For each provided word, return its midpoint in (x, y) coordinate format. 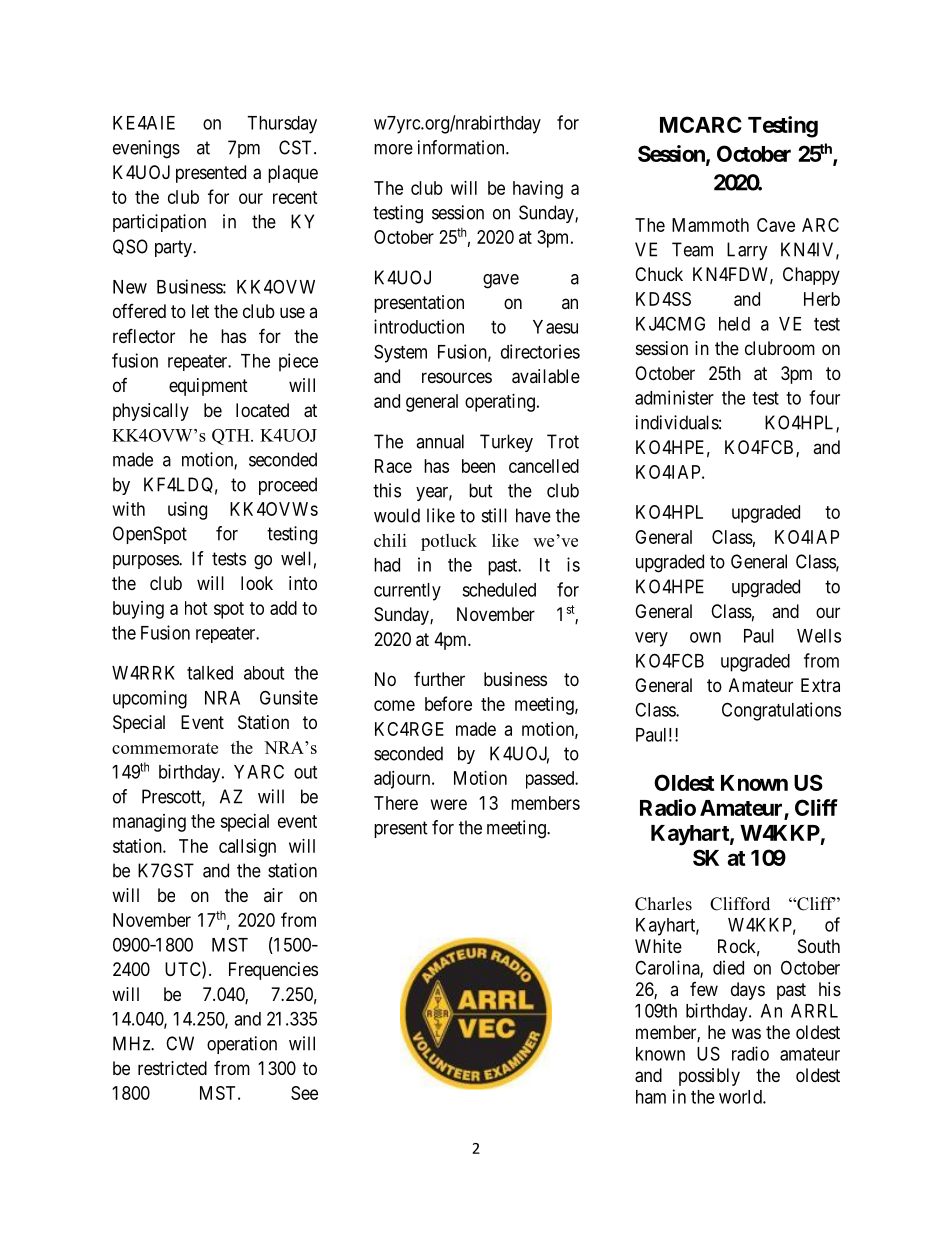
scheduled (499, 590)
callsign (247, 848)
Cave (776, 225)
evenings (146, 149)
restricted (172, 1068)
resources (457, 377)
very (651, 639)
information (462, 147)
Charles (663, 904)
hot (196, 608)
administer (674, 397)
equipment (208, 387)
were (449, 804)
